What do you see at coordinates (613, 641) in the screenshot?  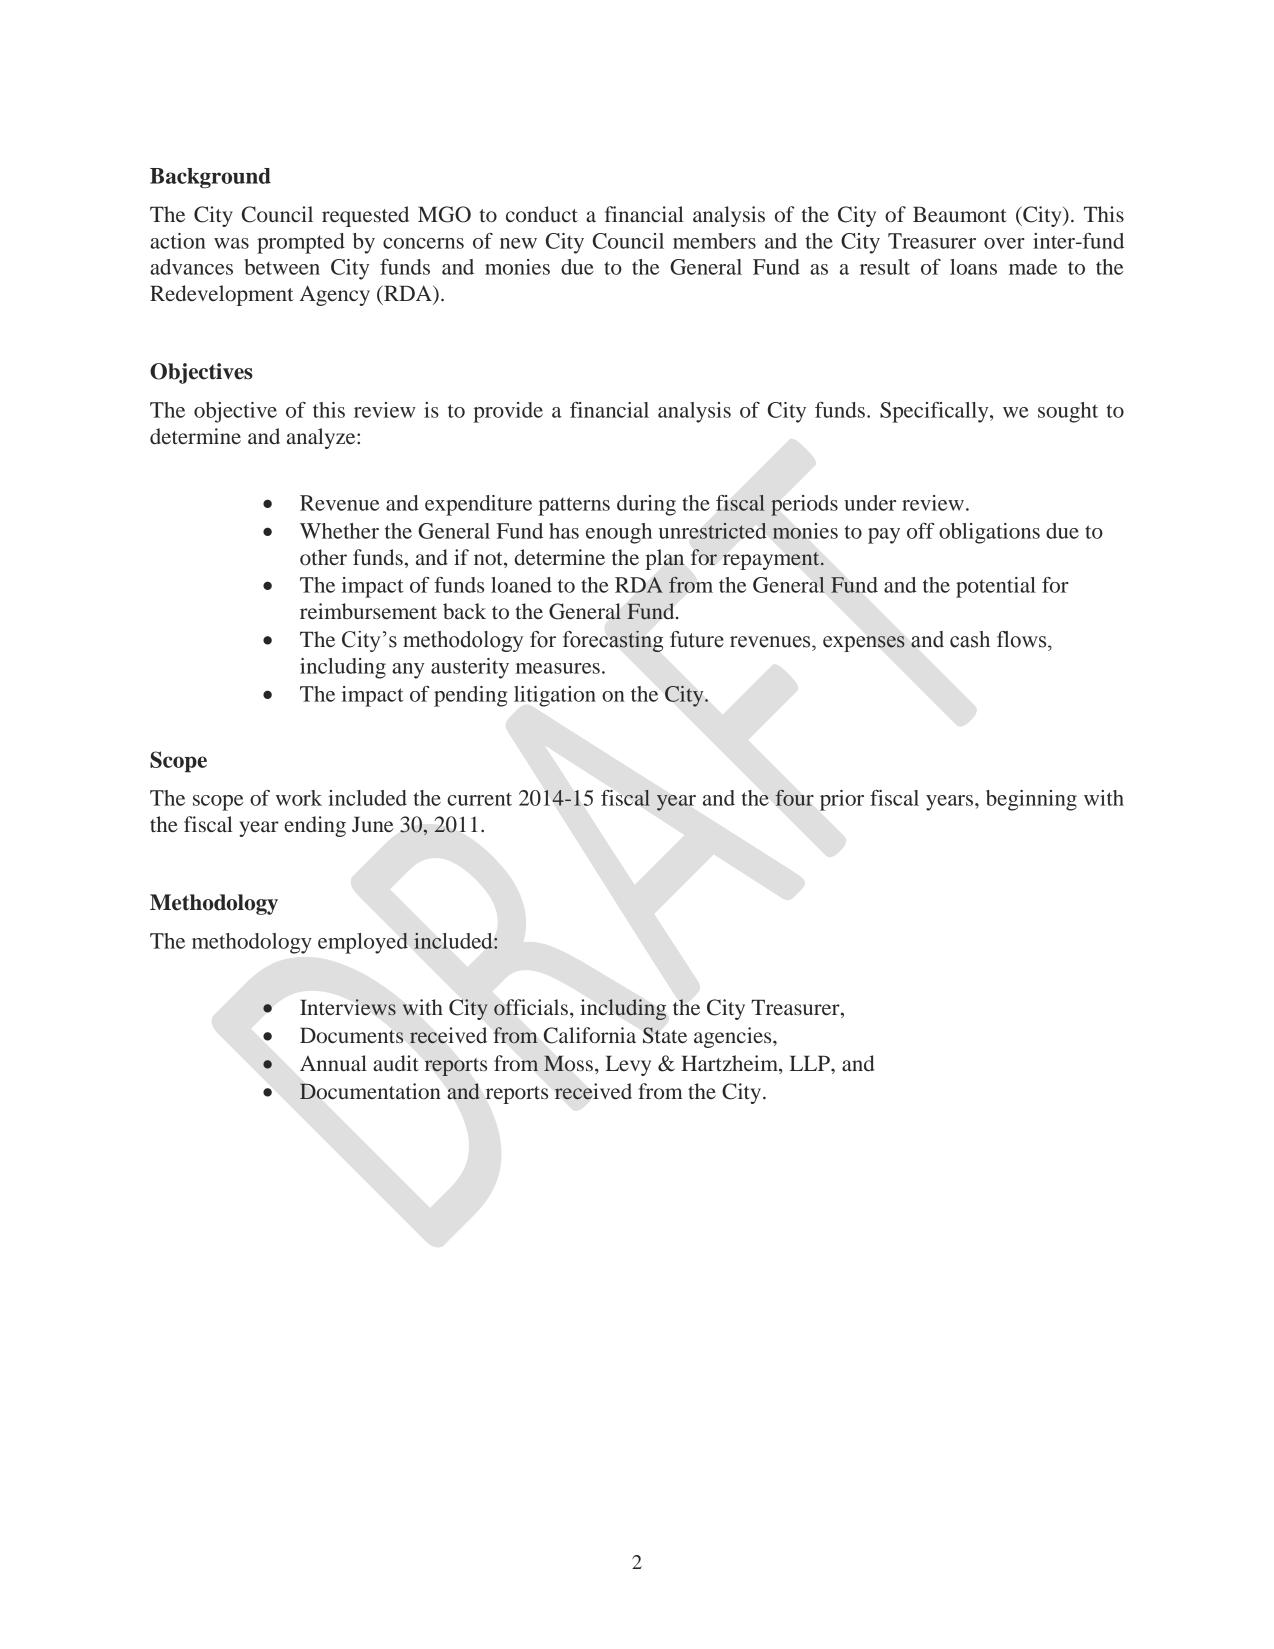 I see `forecasting` at bounding box center [613, 641].
